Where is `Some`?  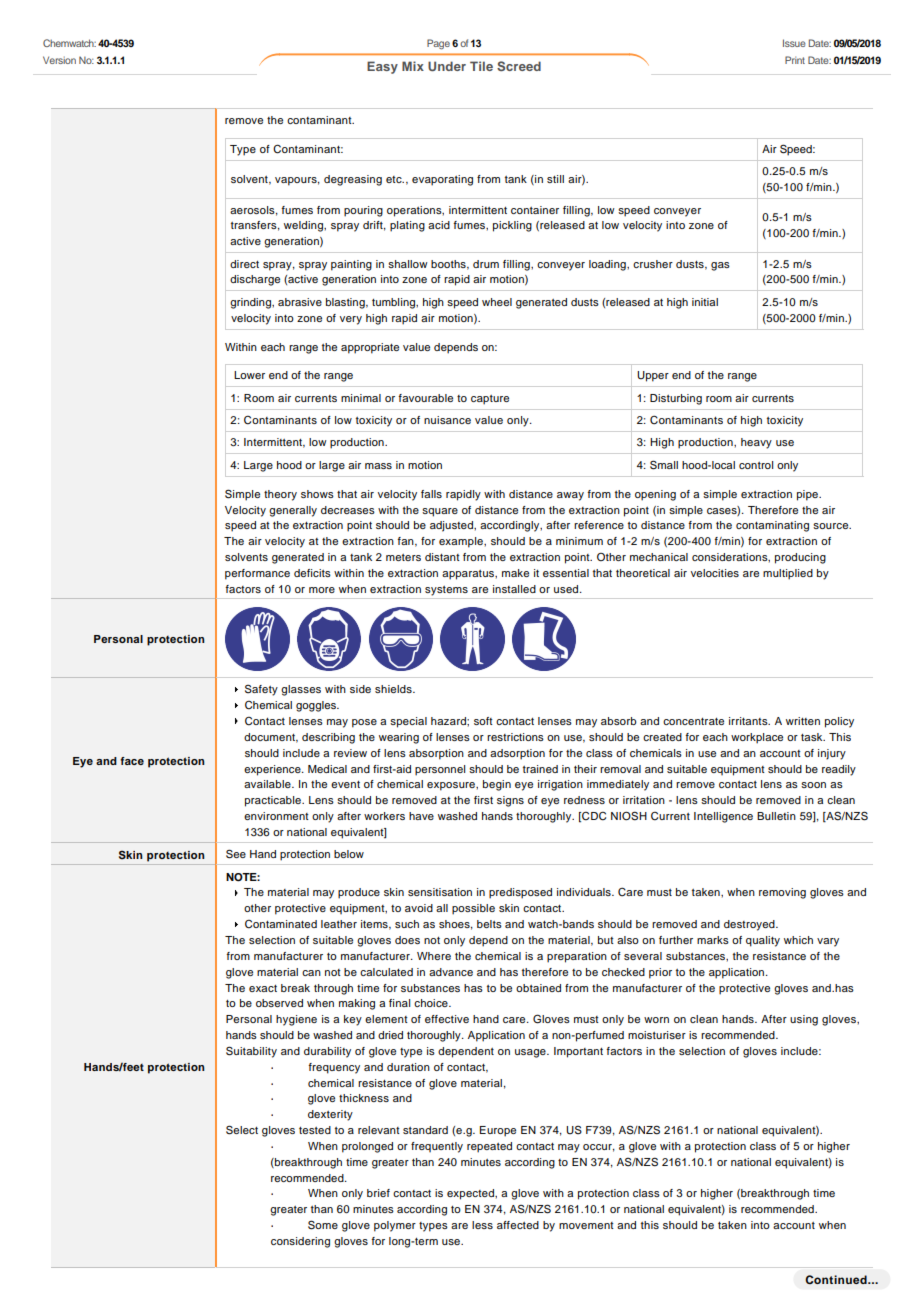
Some is located at coordinates (323, 1225).
